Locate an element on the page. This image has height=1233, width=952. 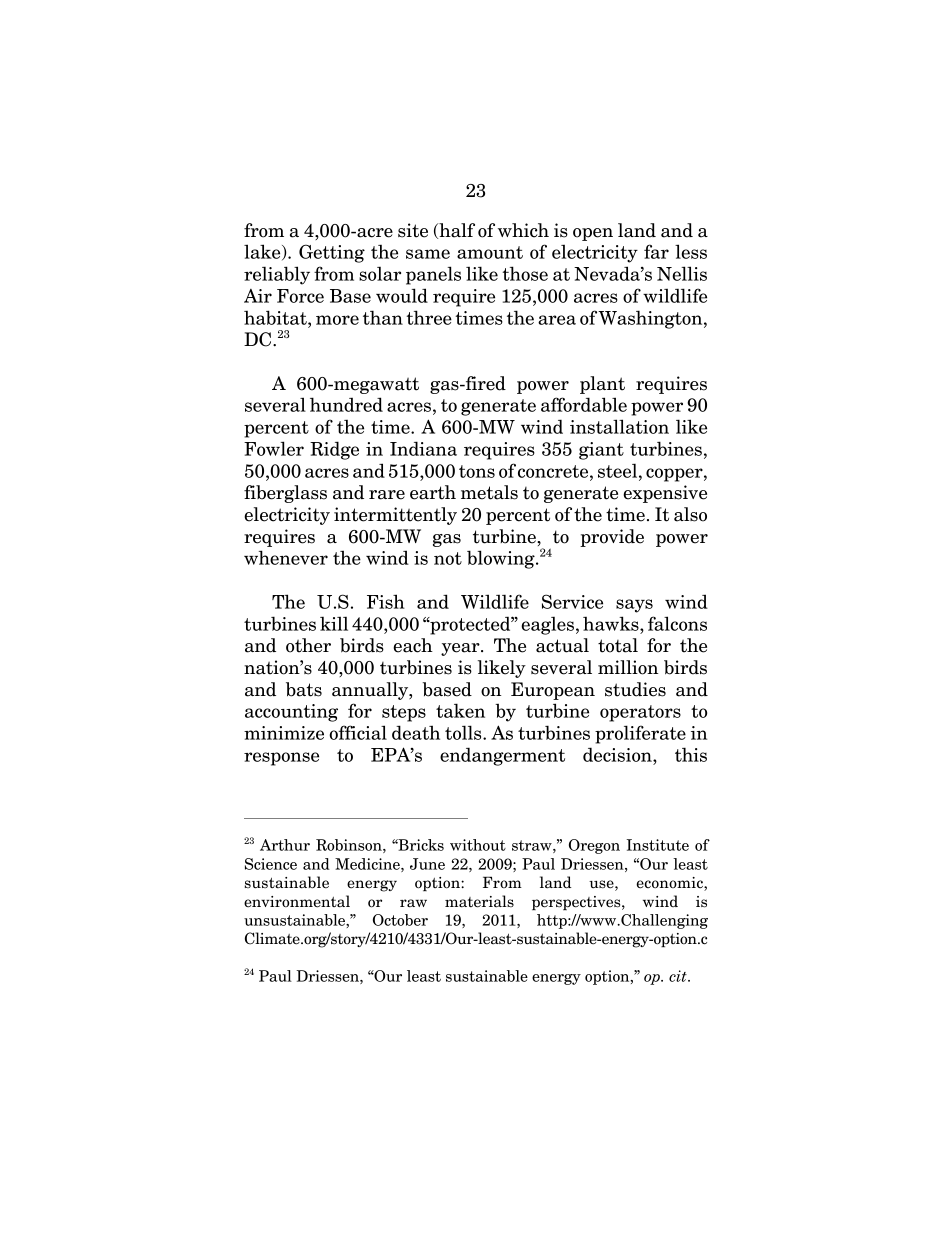
minimize is located at coordinates (284, 733).
